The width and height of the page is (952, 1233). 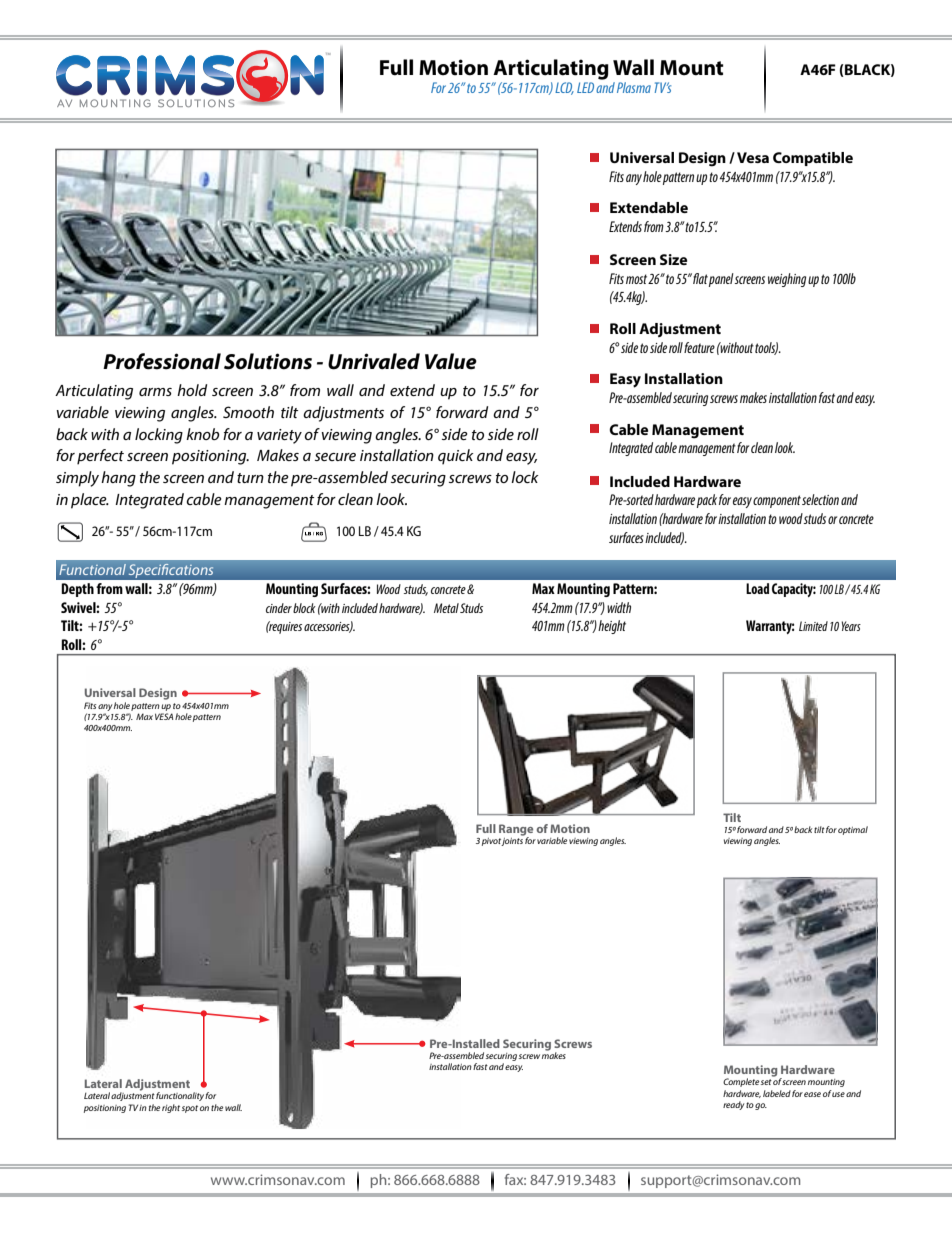 What do you see at coordinates (564, 88) in the page?
I see `LCD` at bounding box center [564, 88].
